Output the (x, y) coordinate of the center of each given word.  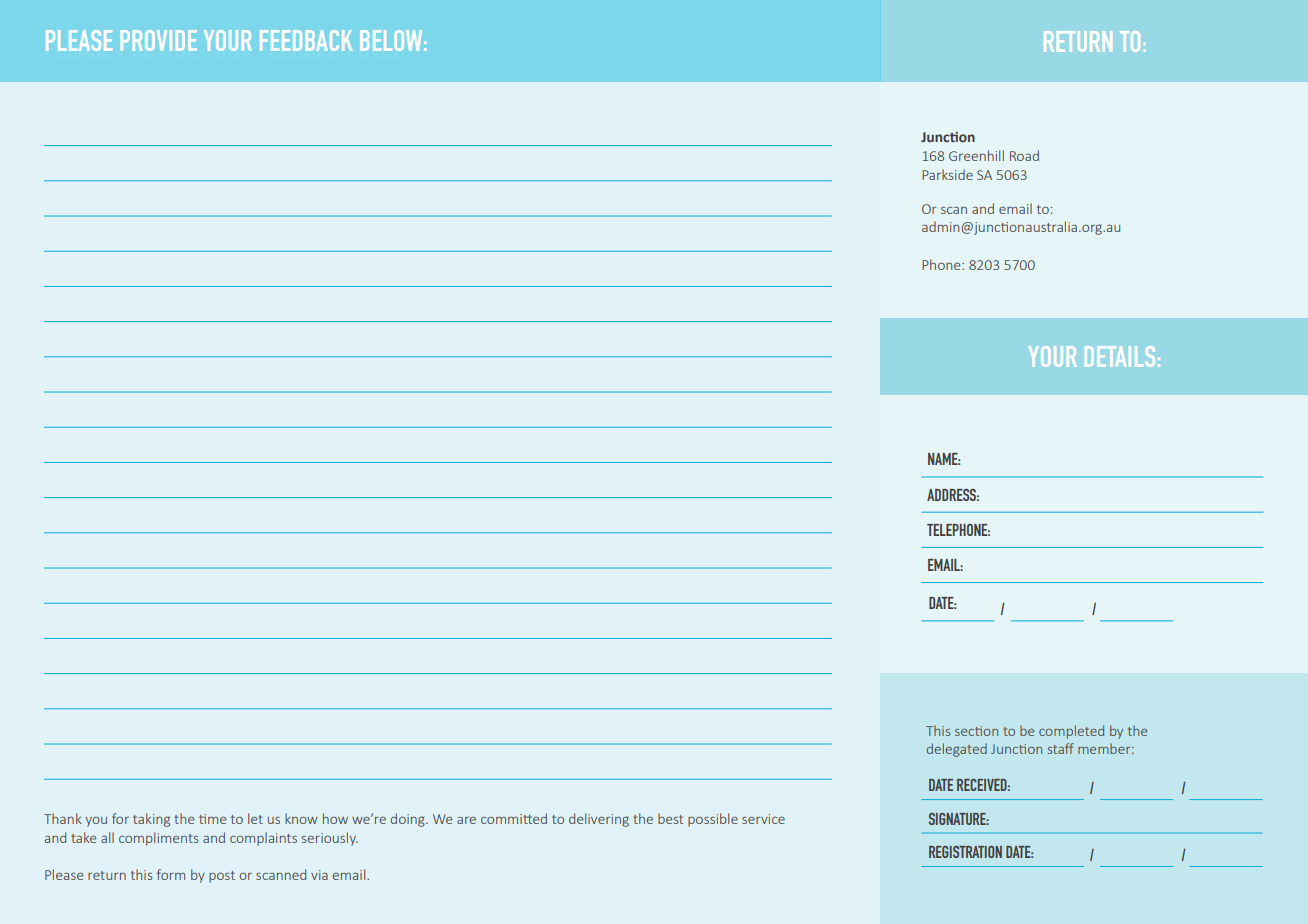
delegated (957, 750)
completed (1071, 732)
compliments (159, 839)
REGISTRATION (965, 852)
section (976, 731)
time (212, 819)
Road (1024, 155)
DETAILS (1120, 356)
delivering (599, 820)
